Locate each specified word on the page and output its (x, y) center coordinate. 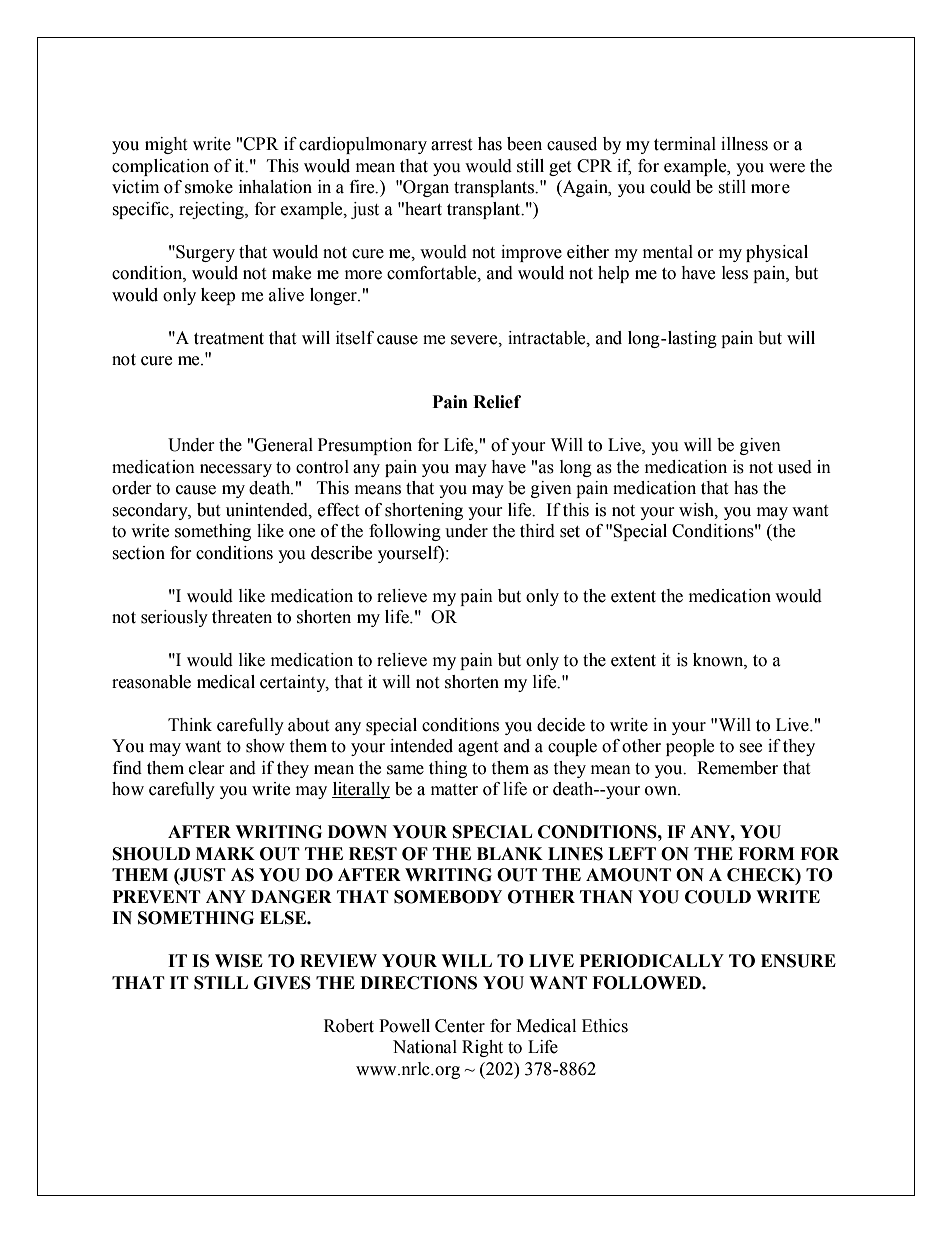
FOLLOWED (647, 983)
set (570, 532)
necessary (236, 470)
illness (744, 144)
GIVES (282, 983)
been (524, 144)
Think (190, 724)
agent (478, 748)
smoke (209, 187)
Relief (497, 402)
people (690, 747)
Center (460, 1026)
